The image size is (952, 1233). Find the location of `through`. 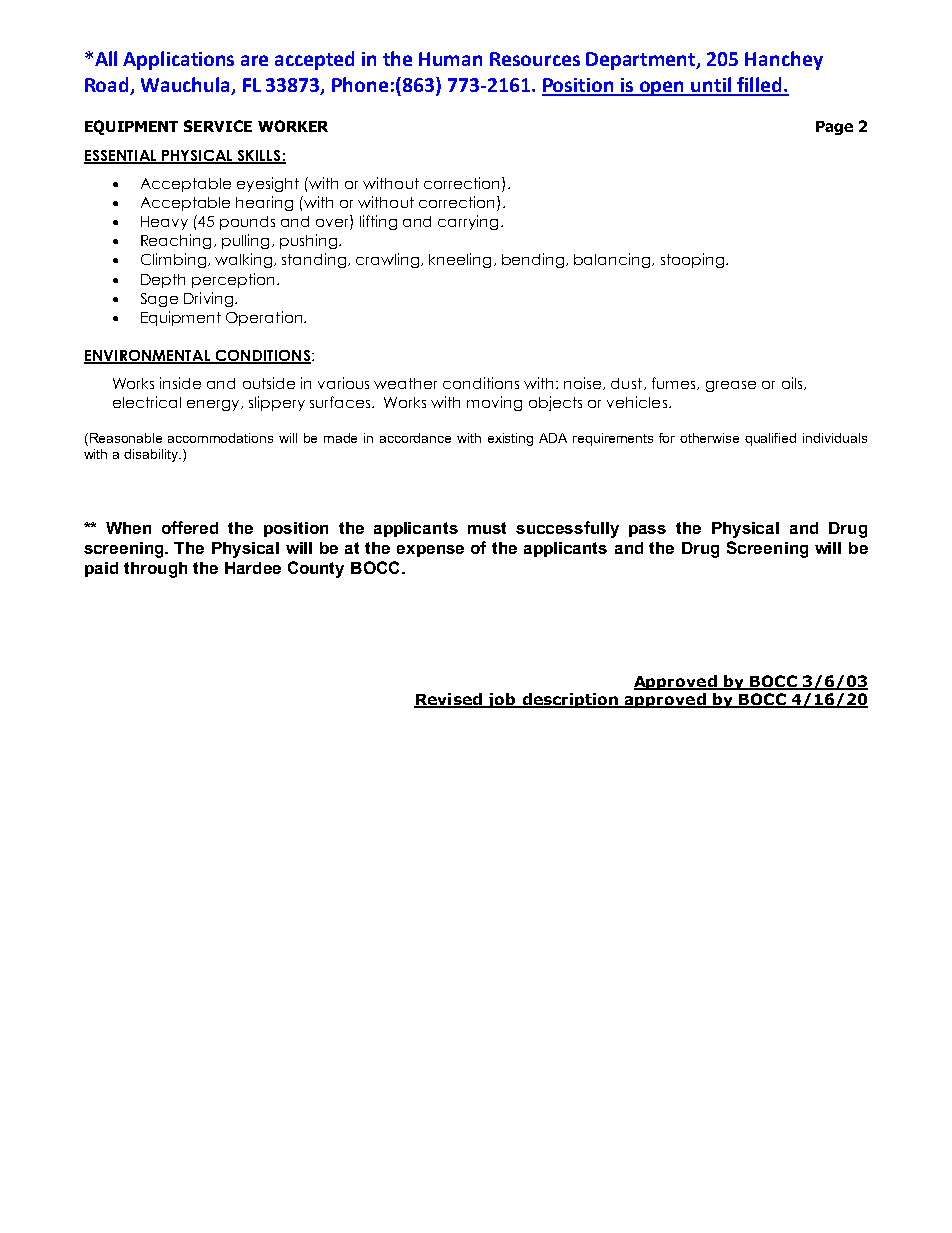

through is located at coordinates (155, 570).
